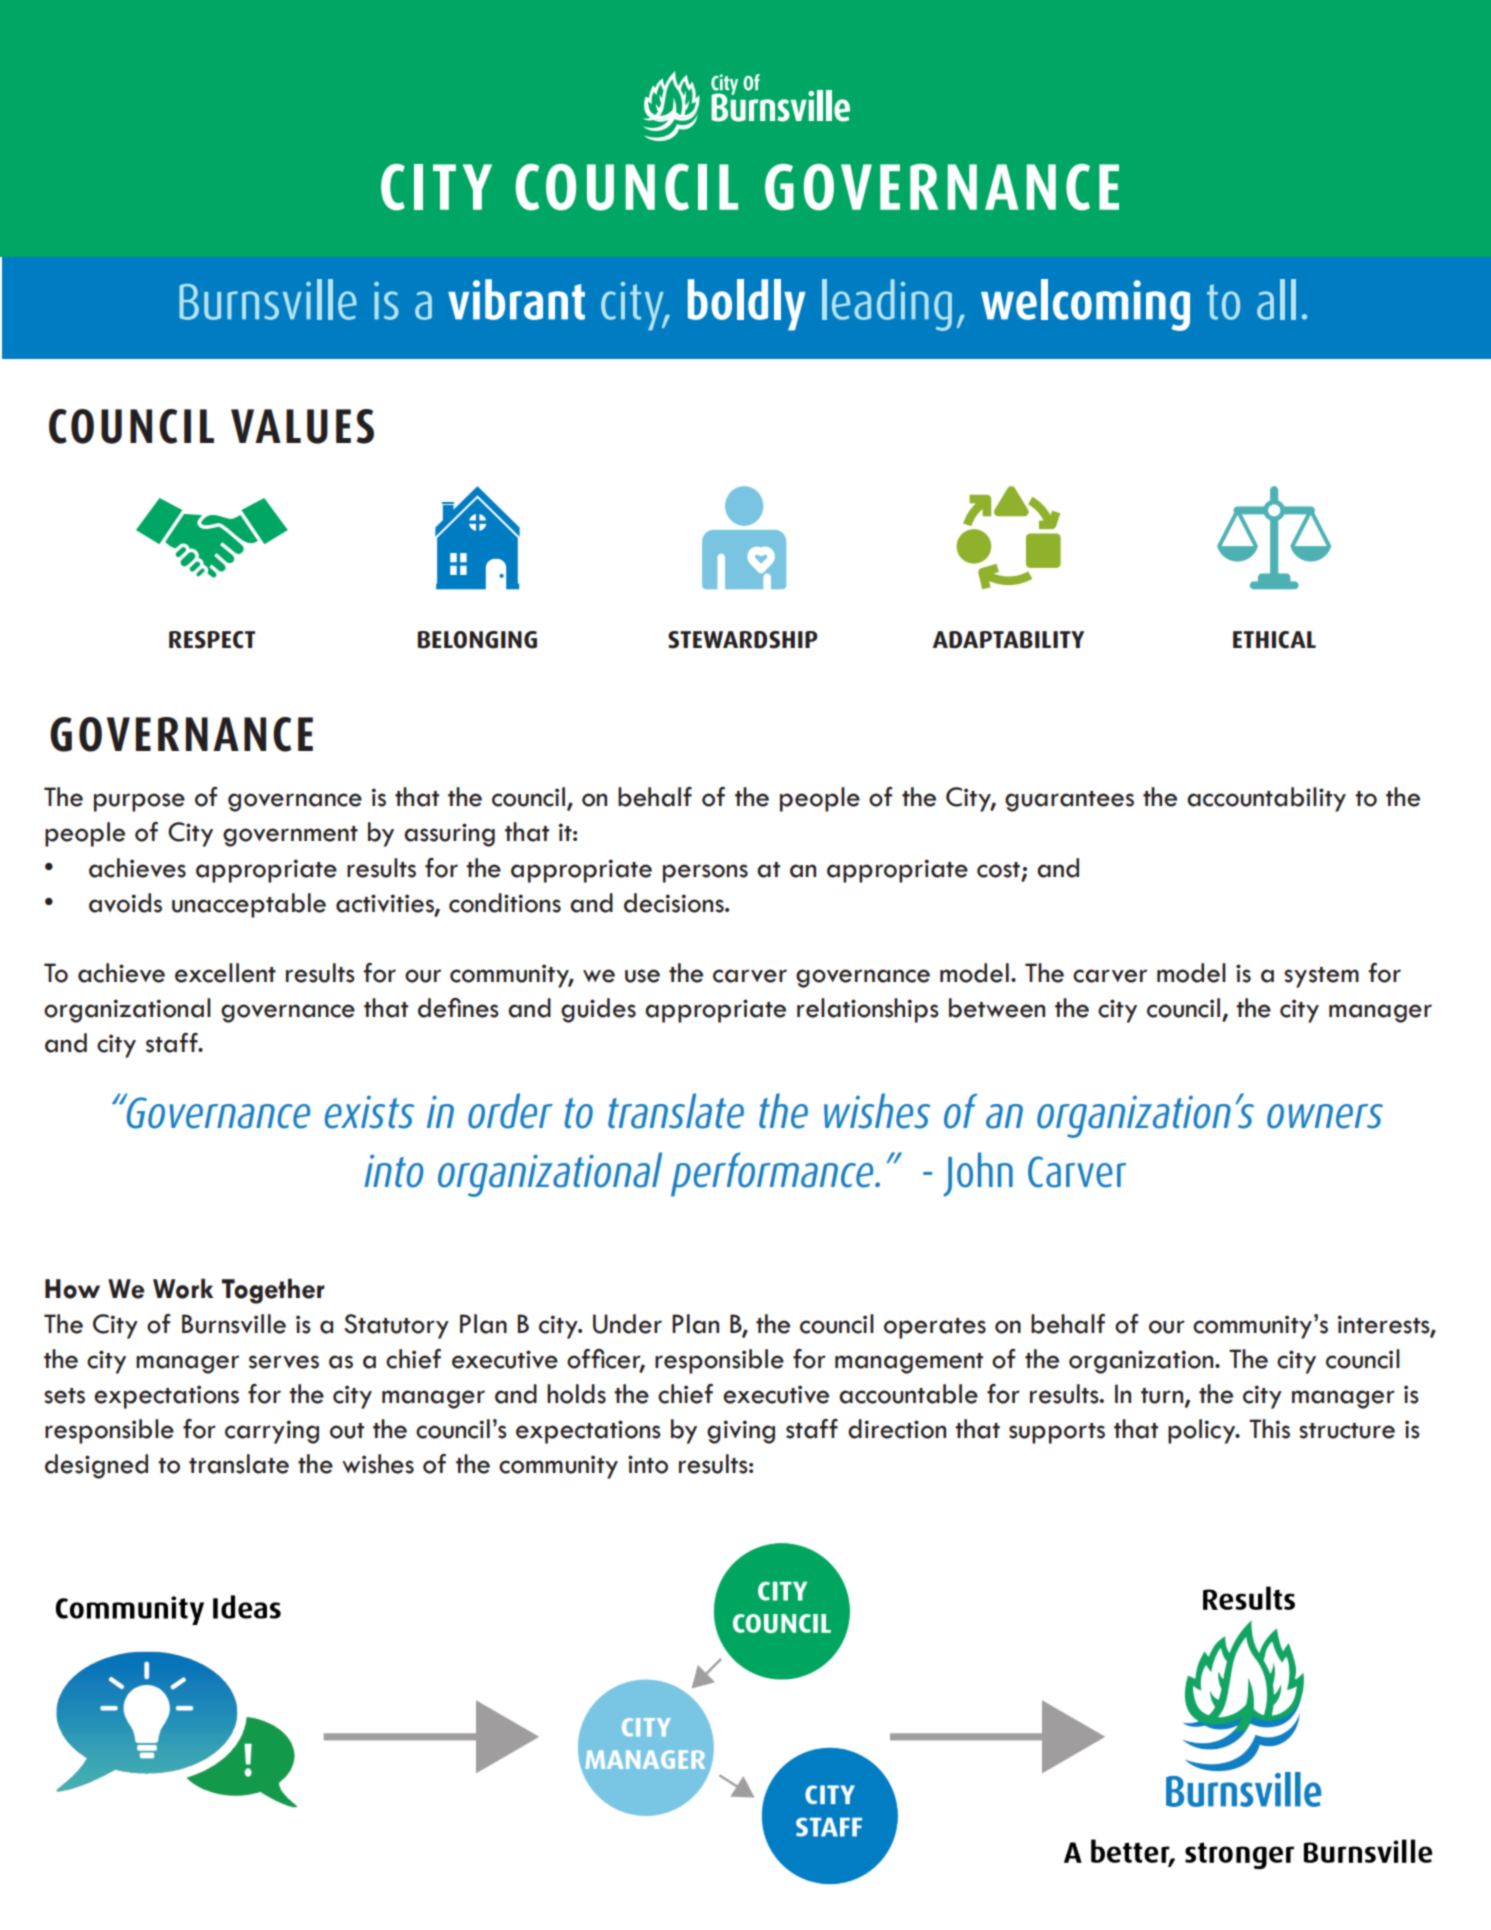 Image resolution: width=1491 pixels, height=1930 pixels. Describe the element at coordinates (705, 873) in the image. I see `persons` at that location.
